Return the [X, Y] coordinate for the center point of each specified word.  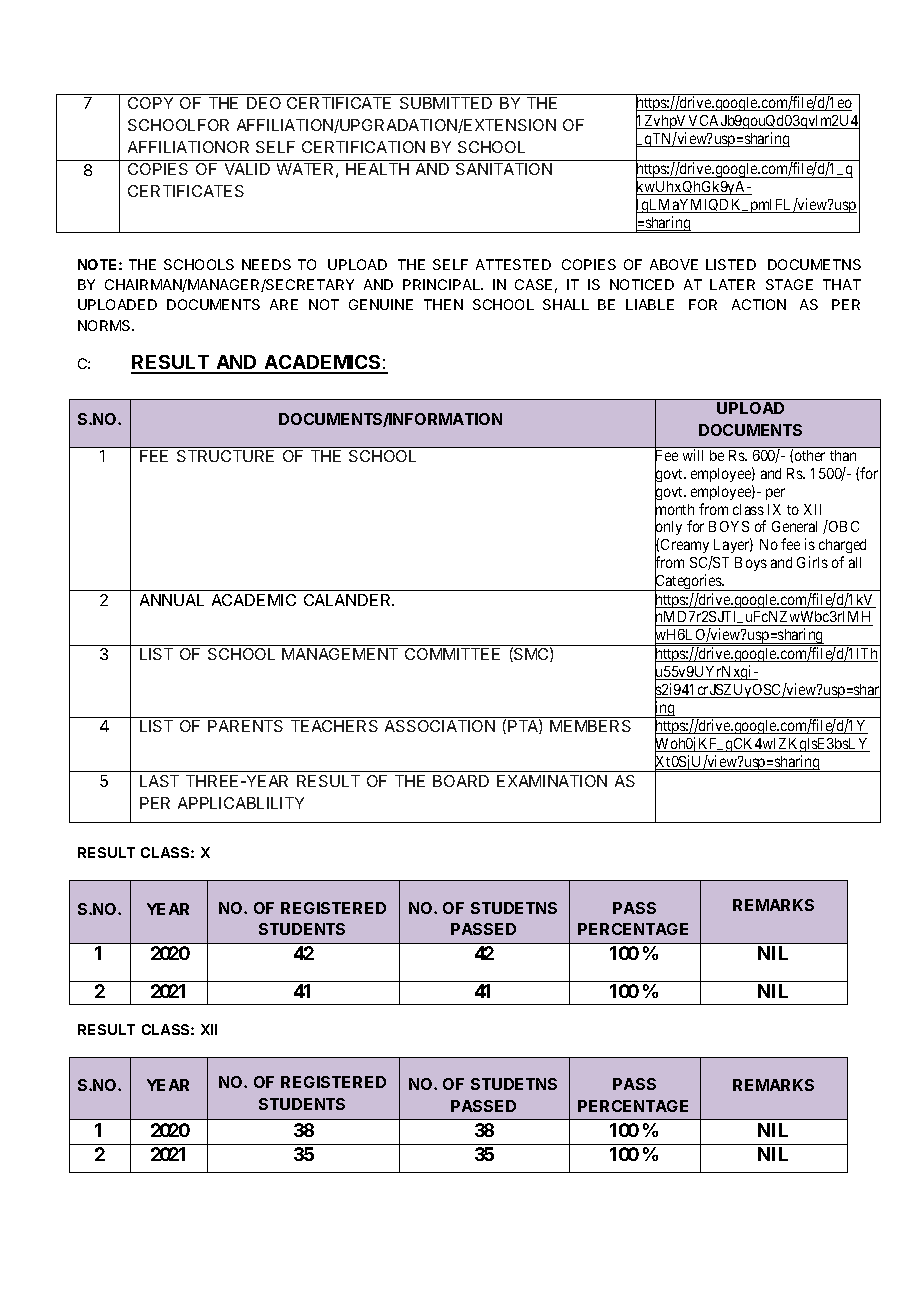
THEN [443, 304]
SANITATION [504, 169]
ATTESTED [513, 264]
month [674, 510]
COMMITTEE [452, 654]
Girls [812, 562]
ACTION [759, 304]
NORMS [106, 325]
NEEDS [266, 264]
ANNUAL [172, 600]
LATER [732, 284]
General [794, 526]
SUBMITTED [446, 103]
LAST [159, 781]
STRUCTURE [225, 456]
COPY [150, 103]
